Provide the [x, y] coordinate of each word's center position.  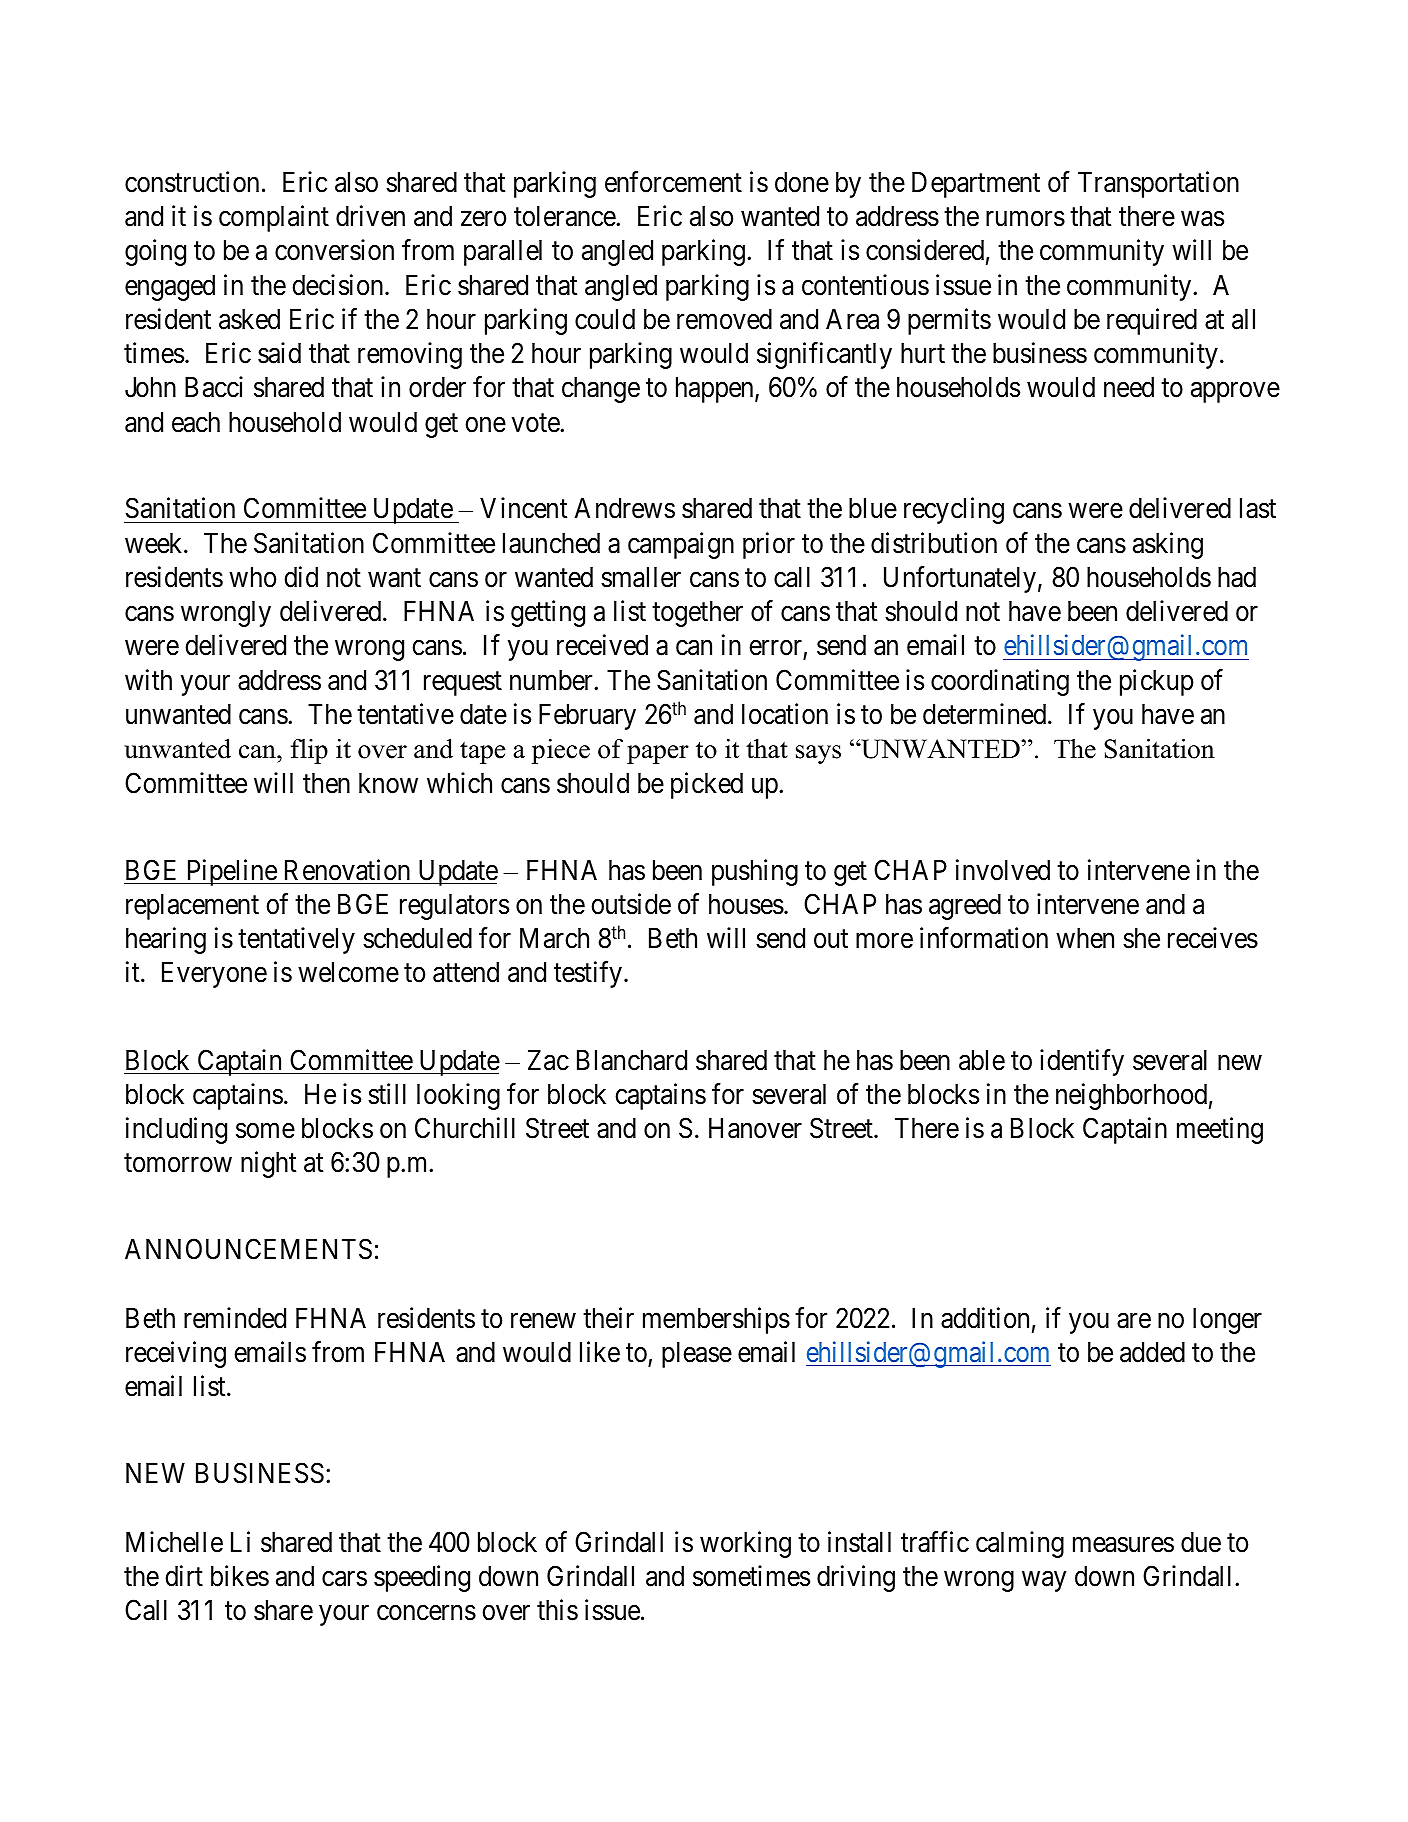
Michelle [174, 1542]
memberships [716, 1320]
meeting [1220, 1130]
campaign [681, 545]
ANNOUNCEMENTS [248, 1249]
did [301, 577]
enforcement [673, 182]
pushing [755, 872]
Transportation [1158, 184]
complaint [274, 218]
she [1141, 938]
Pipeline [231, 872]
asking [1168, 545]
